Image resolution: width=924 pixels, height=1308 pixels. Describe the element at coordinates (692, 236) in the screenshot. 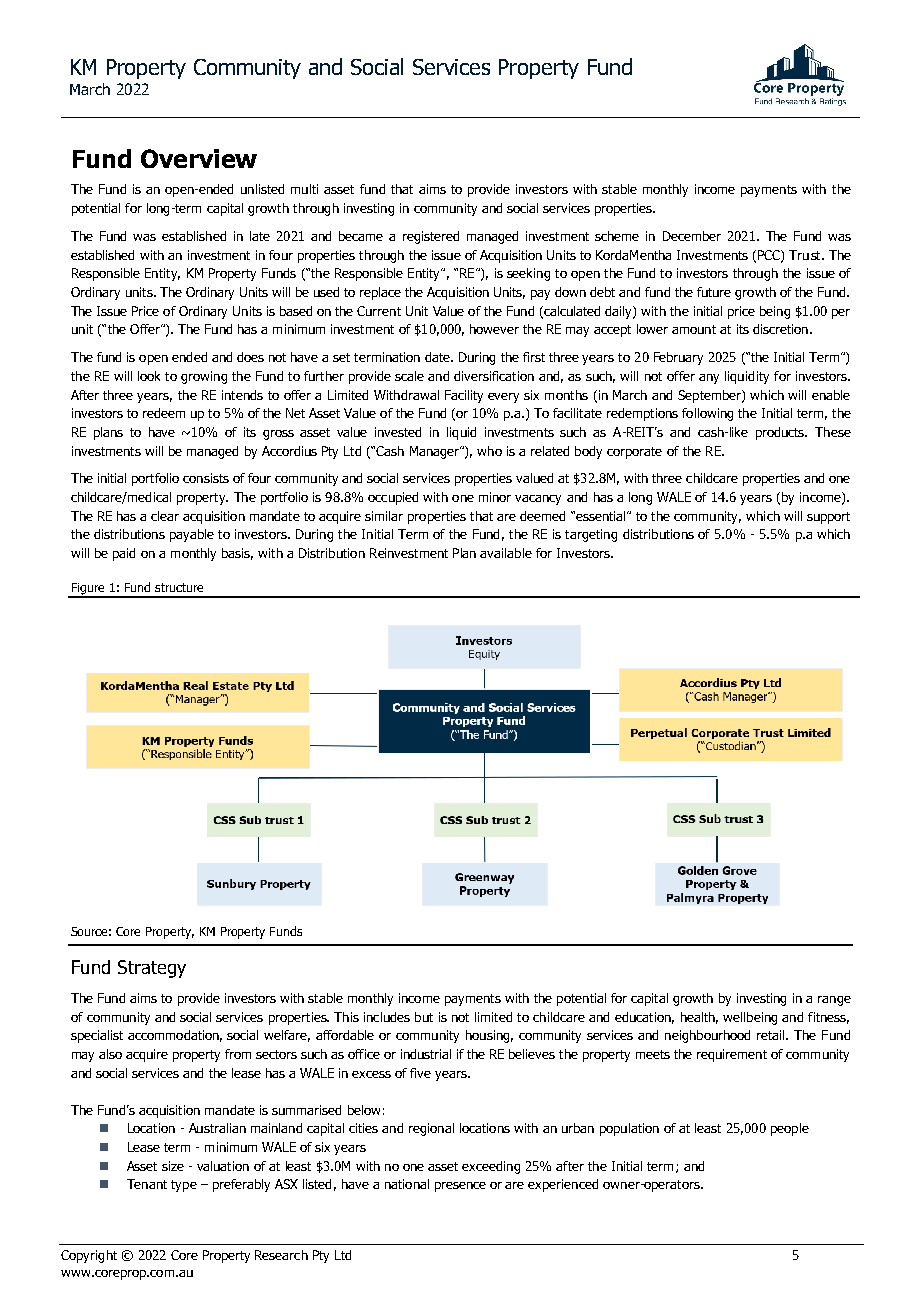

I see `December` at that location.
